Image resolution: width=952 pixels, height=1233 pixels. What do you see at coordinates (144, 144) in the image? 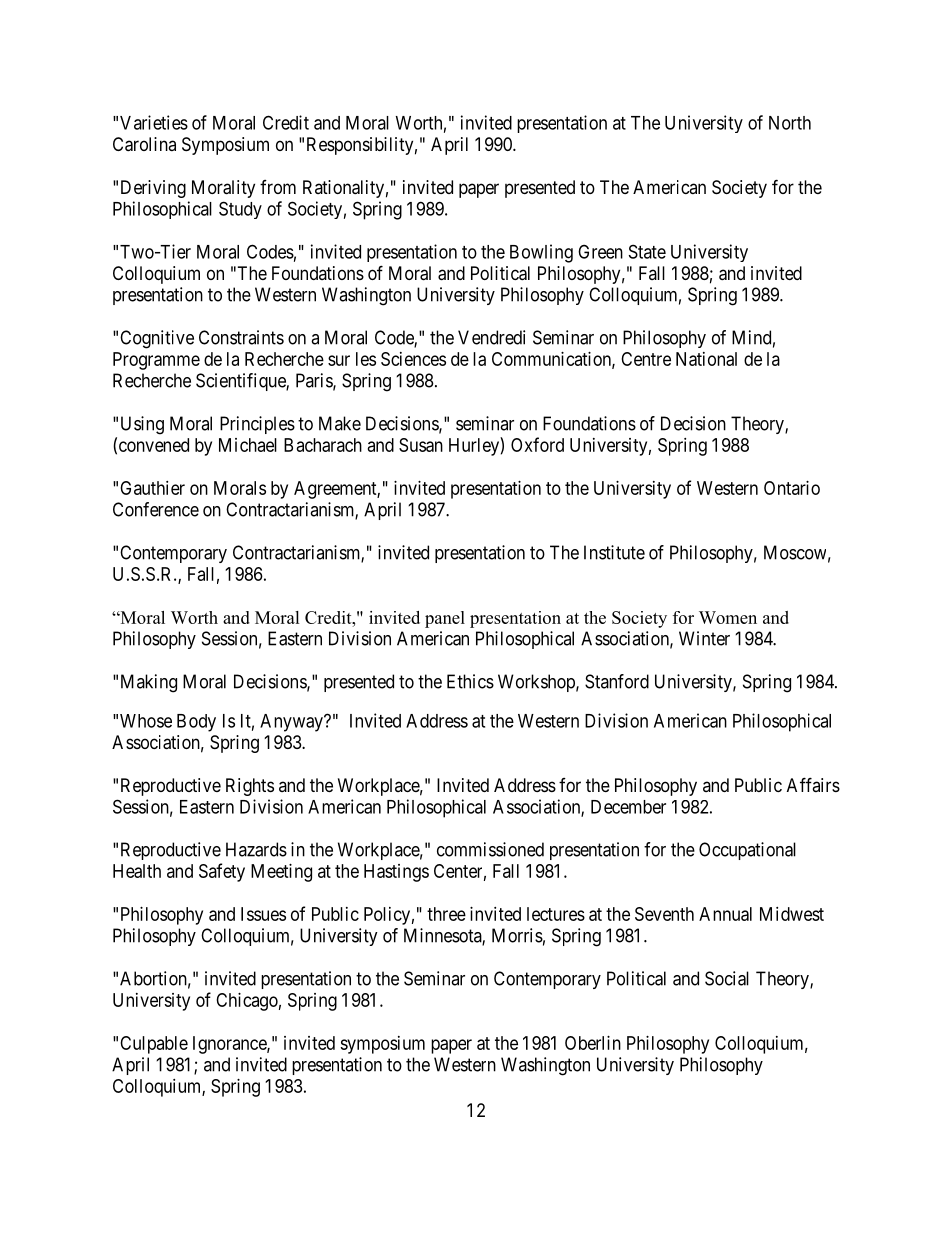
I see `Carolina` at bounding box center [144, 144].
